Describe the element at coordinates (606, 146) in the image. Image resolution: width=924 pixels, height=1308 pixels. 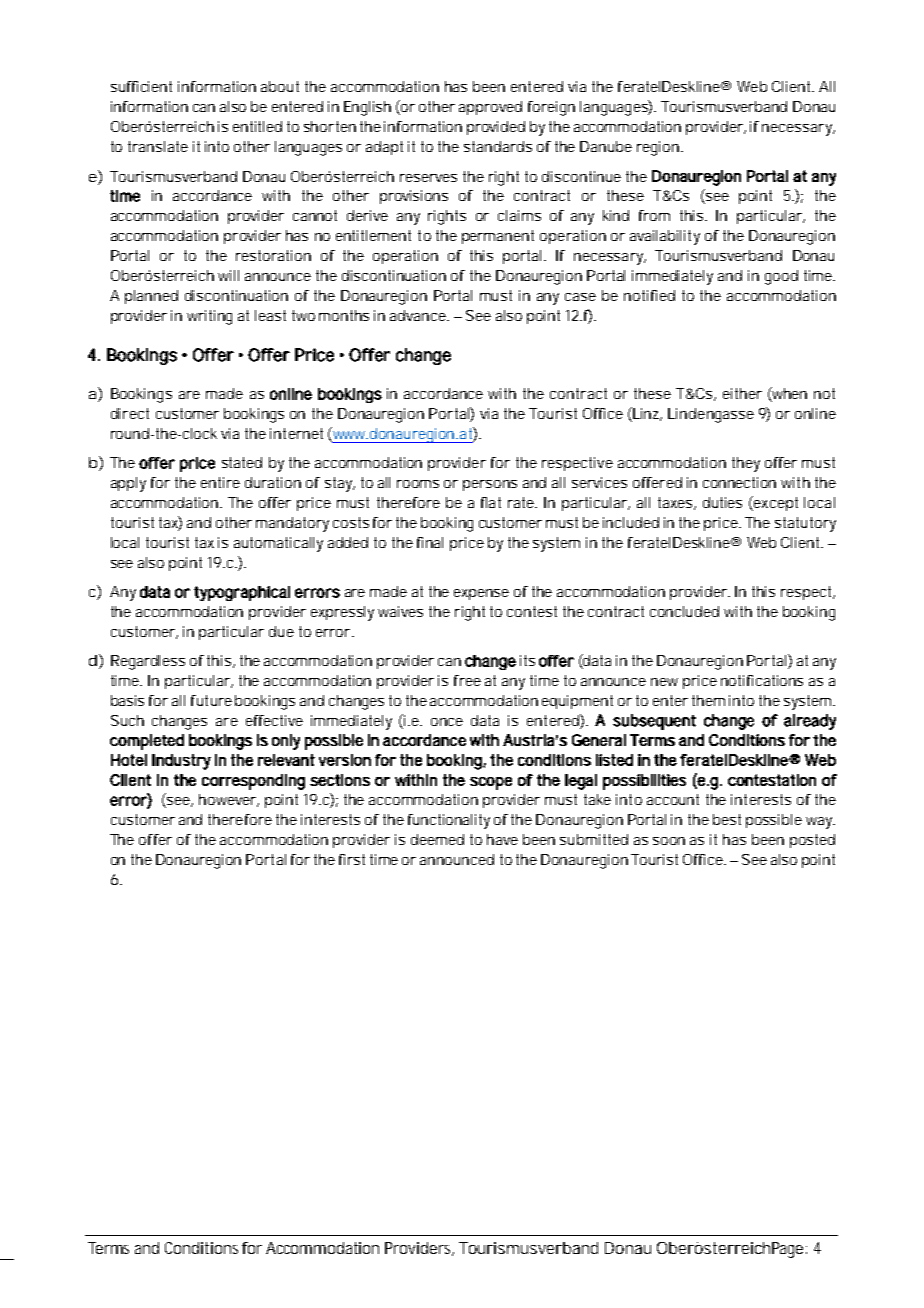
I see `Danube` at that location.
